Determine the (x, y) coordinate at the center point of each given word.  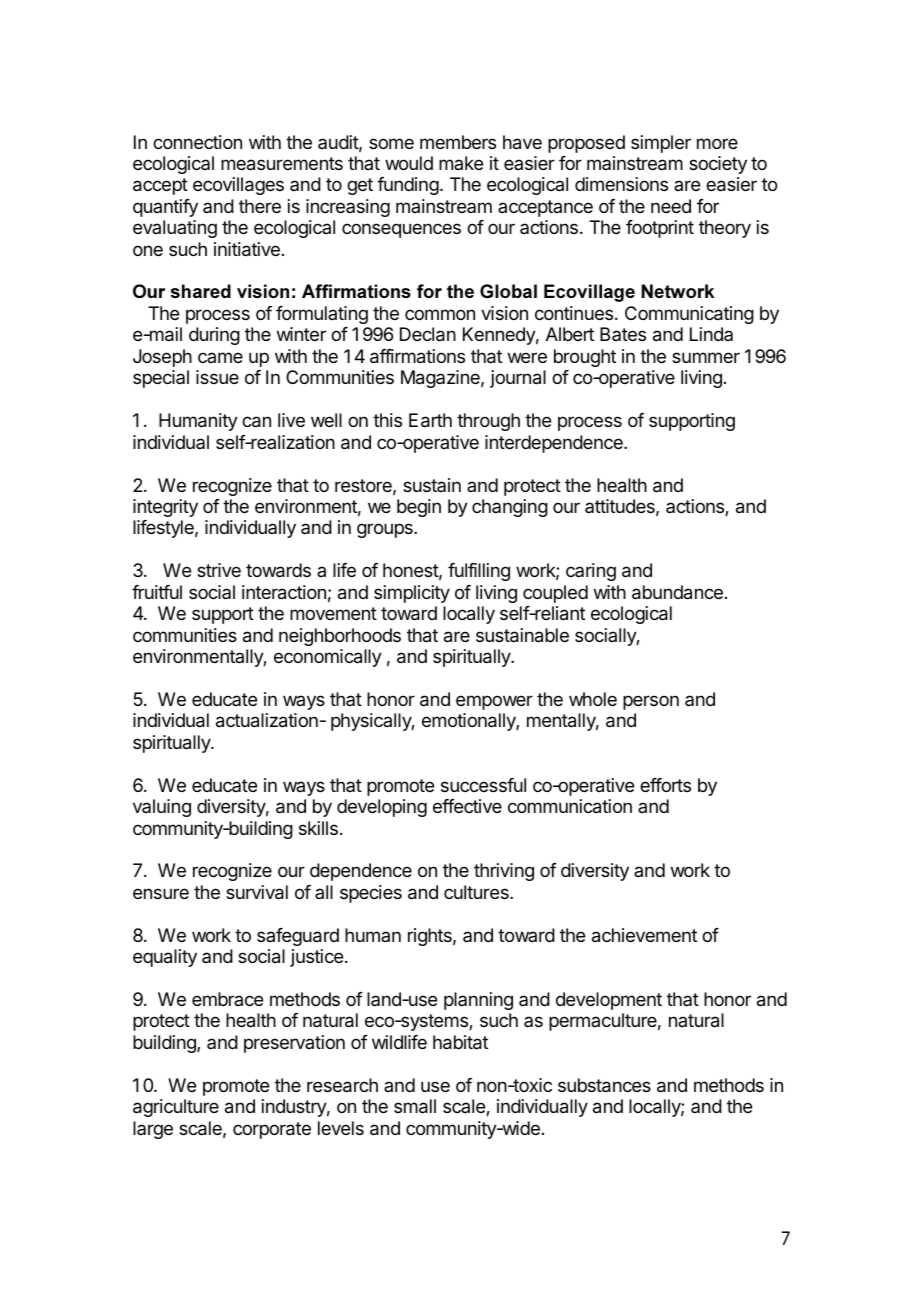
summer (706, 357)
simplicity (412, 594)
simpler (661, 144)
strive (219, 570)
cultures (477, 892)
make (461, 163)
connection (197, 142)
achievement (644, 935)
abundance (677, 592)
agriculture (176, 1108)
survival (257, 892)
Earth (430, 420)
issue (217, 377)
